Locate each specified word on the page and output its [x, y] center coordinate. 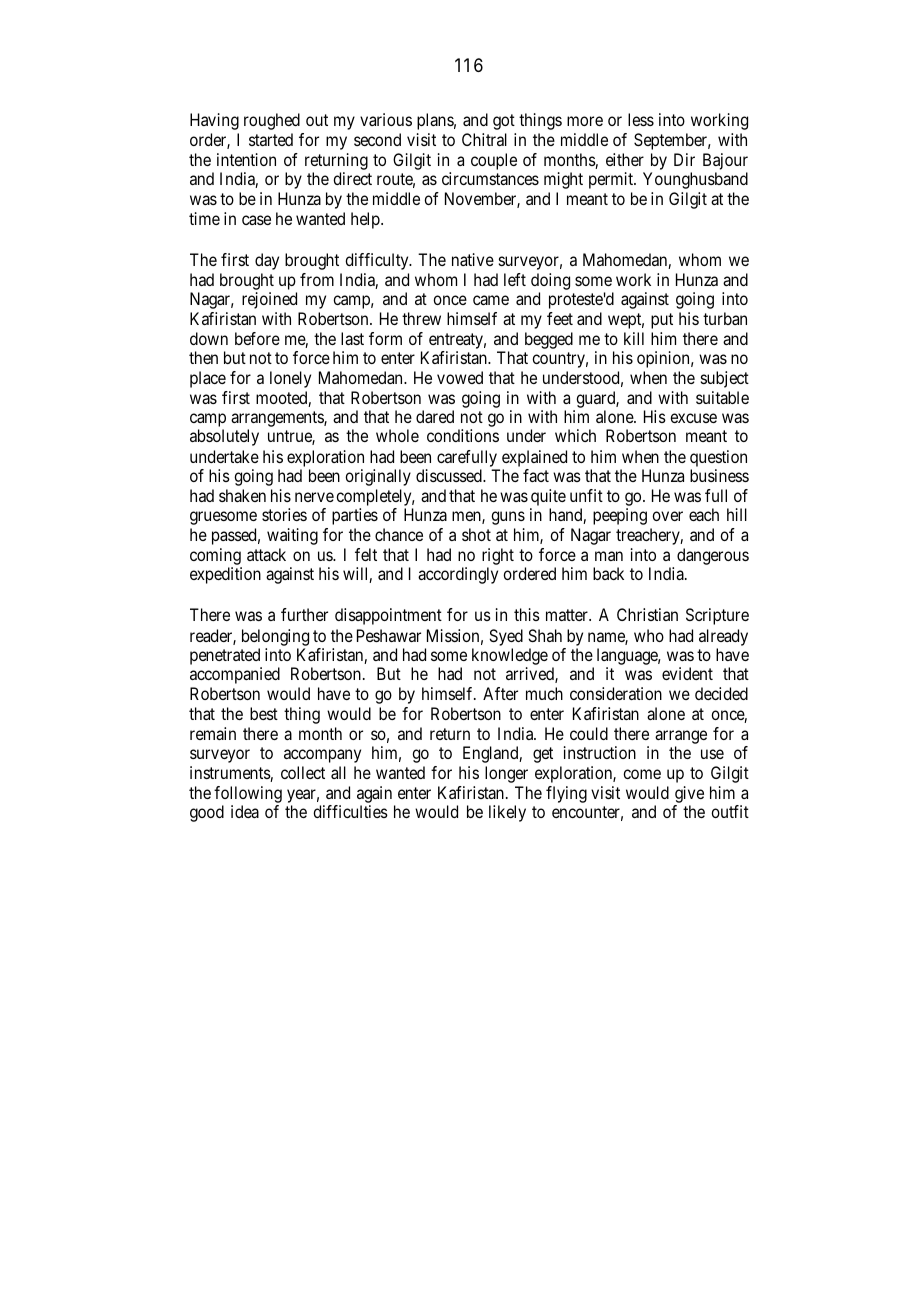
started [271, 139]
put [662, 321]
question [718, 458]
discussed [450, 475]
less [641, 119]
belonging [275, 637]
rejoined [269, 300]
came [491, 300]
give [689, 796]
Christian [647, 614]
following [248, 796]
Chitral [484, 139]
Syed [506, 637]
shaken [242, 495]
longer [506, 774]
